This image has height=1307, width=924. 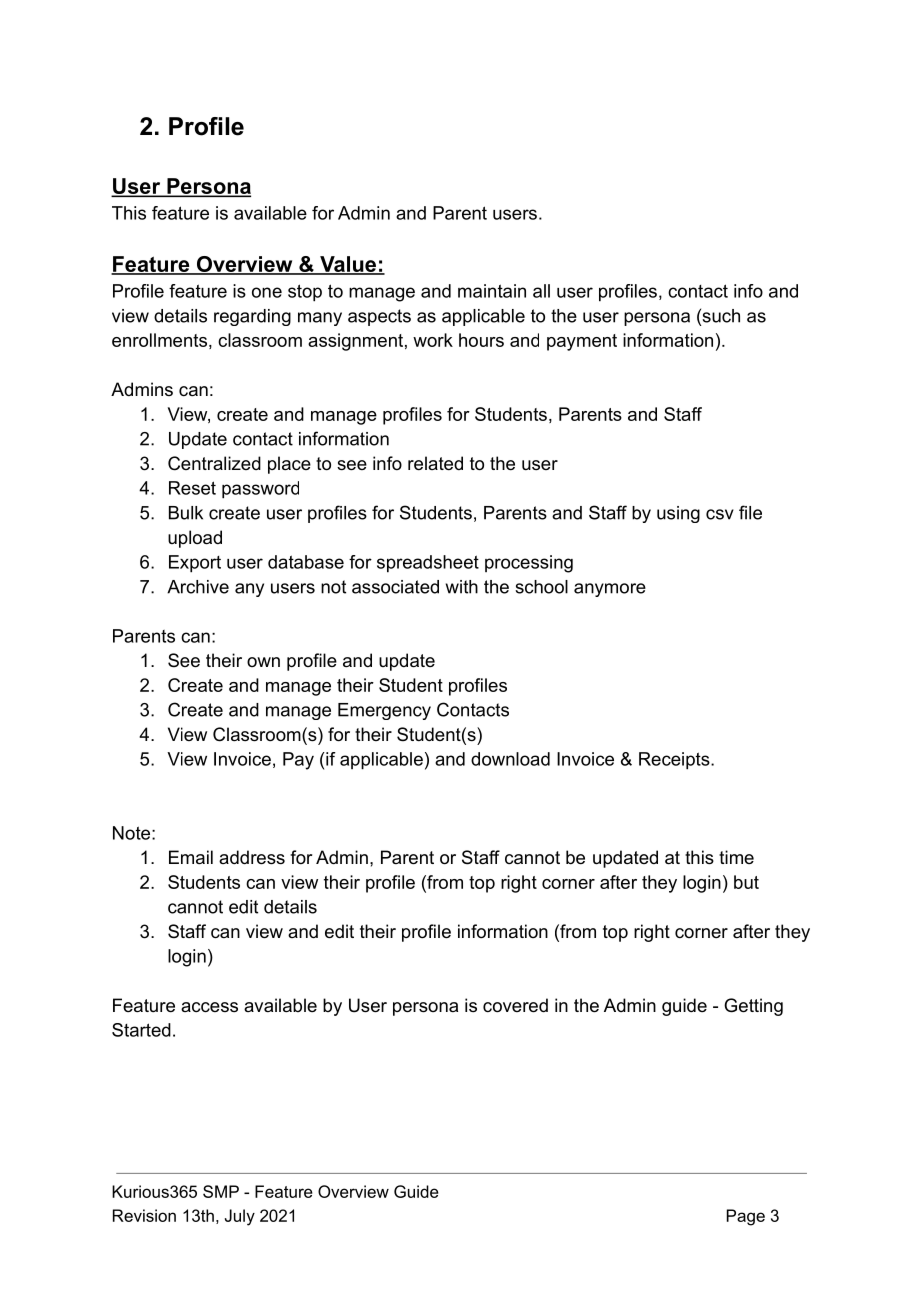 What do you see at coordinates (252, 317) in the image?
I see `regarding` at bounding box center [252, 317].
